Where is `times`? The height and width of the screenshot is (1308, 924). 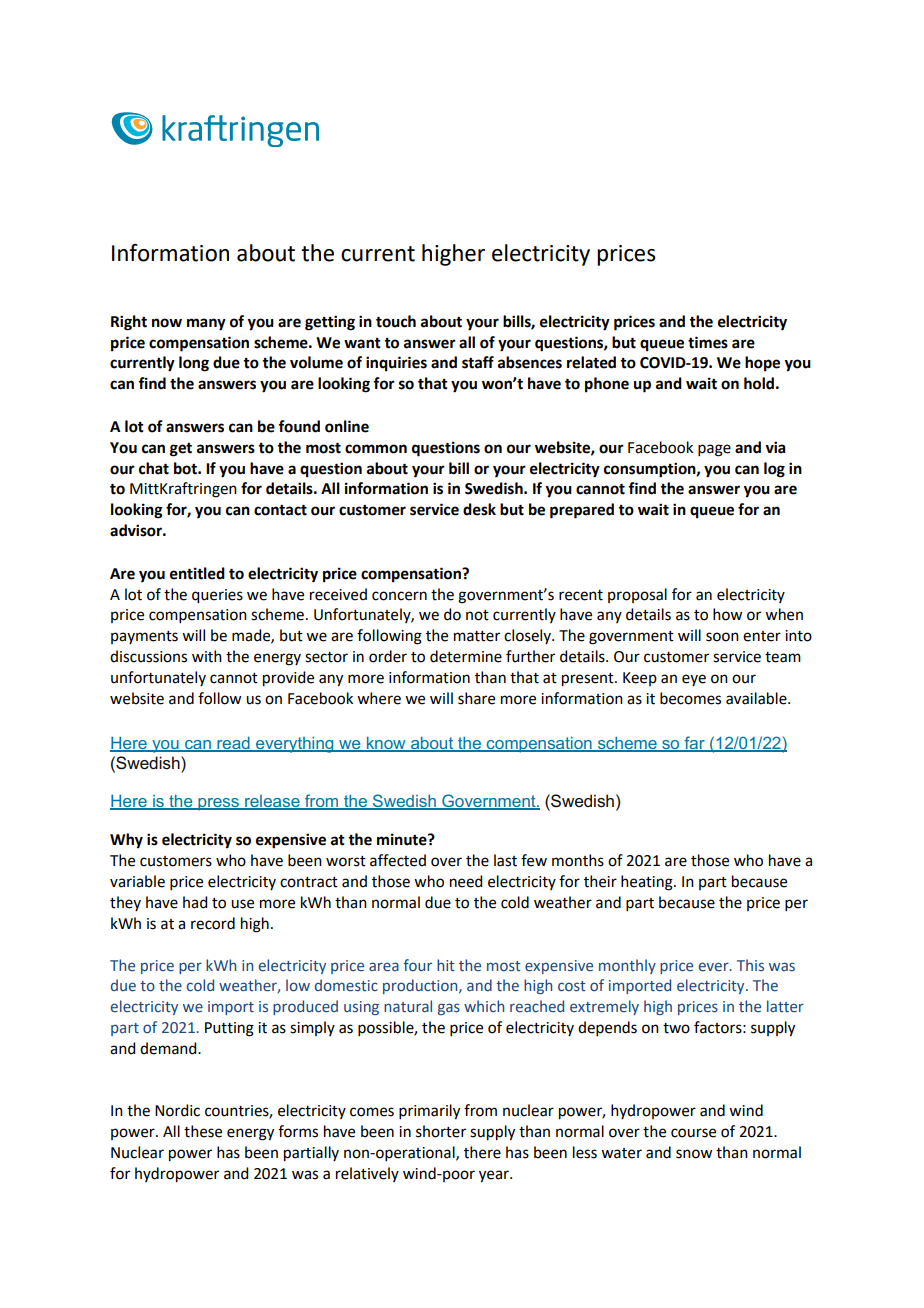 times is located at coordinates (708, 342).
